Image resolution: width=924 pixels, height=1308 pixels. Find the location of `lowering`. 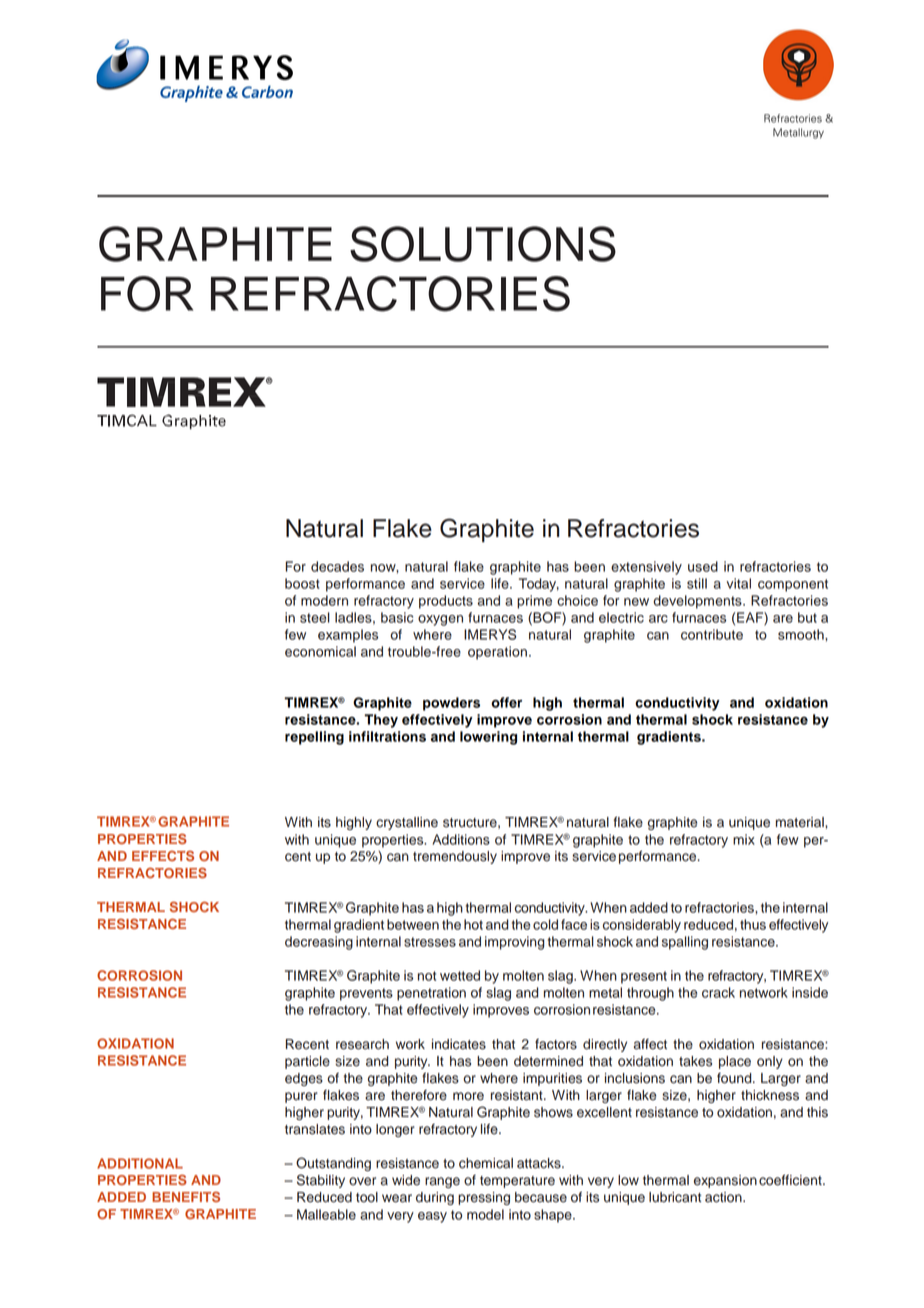

lowering is located at coordinates (488, 738).
